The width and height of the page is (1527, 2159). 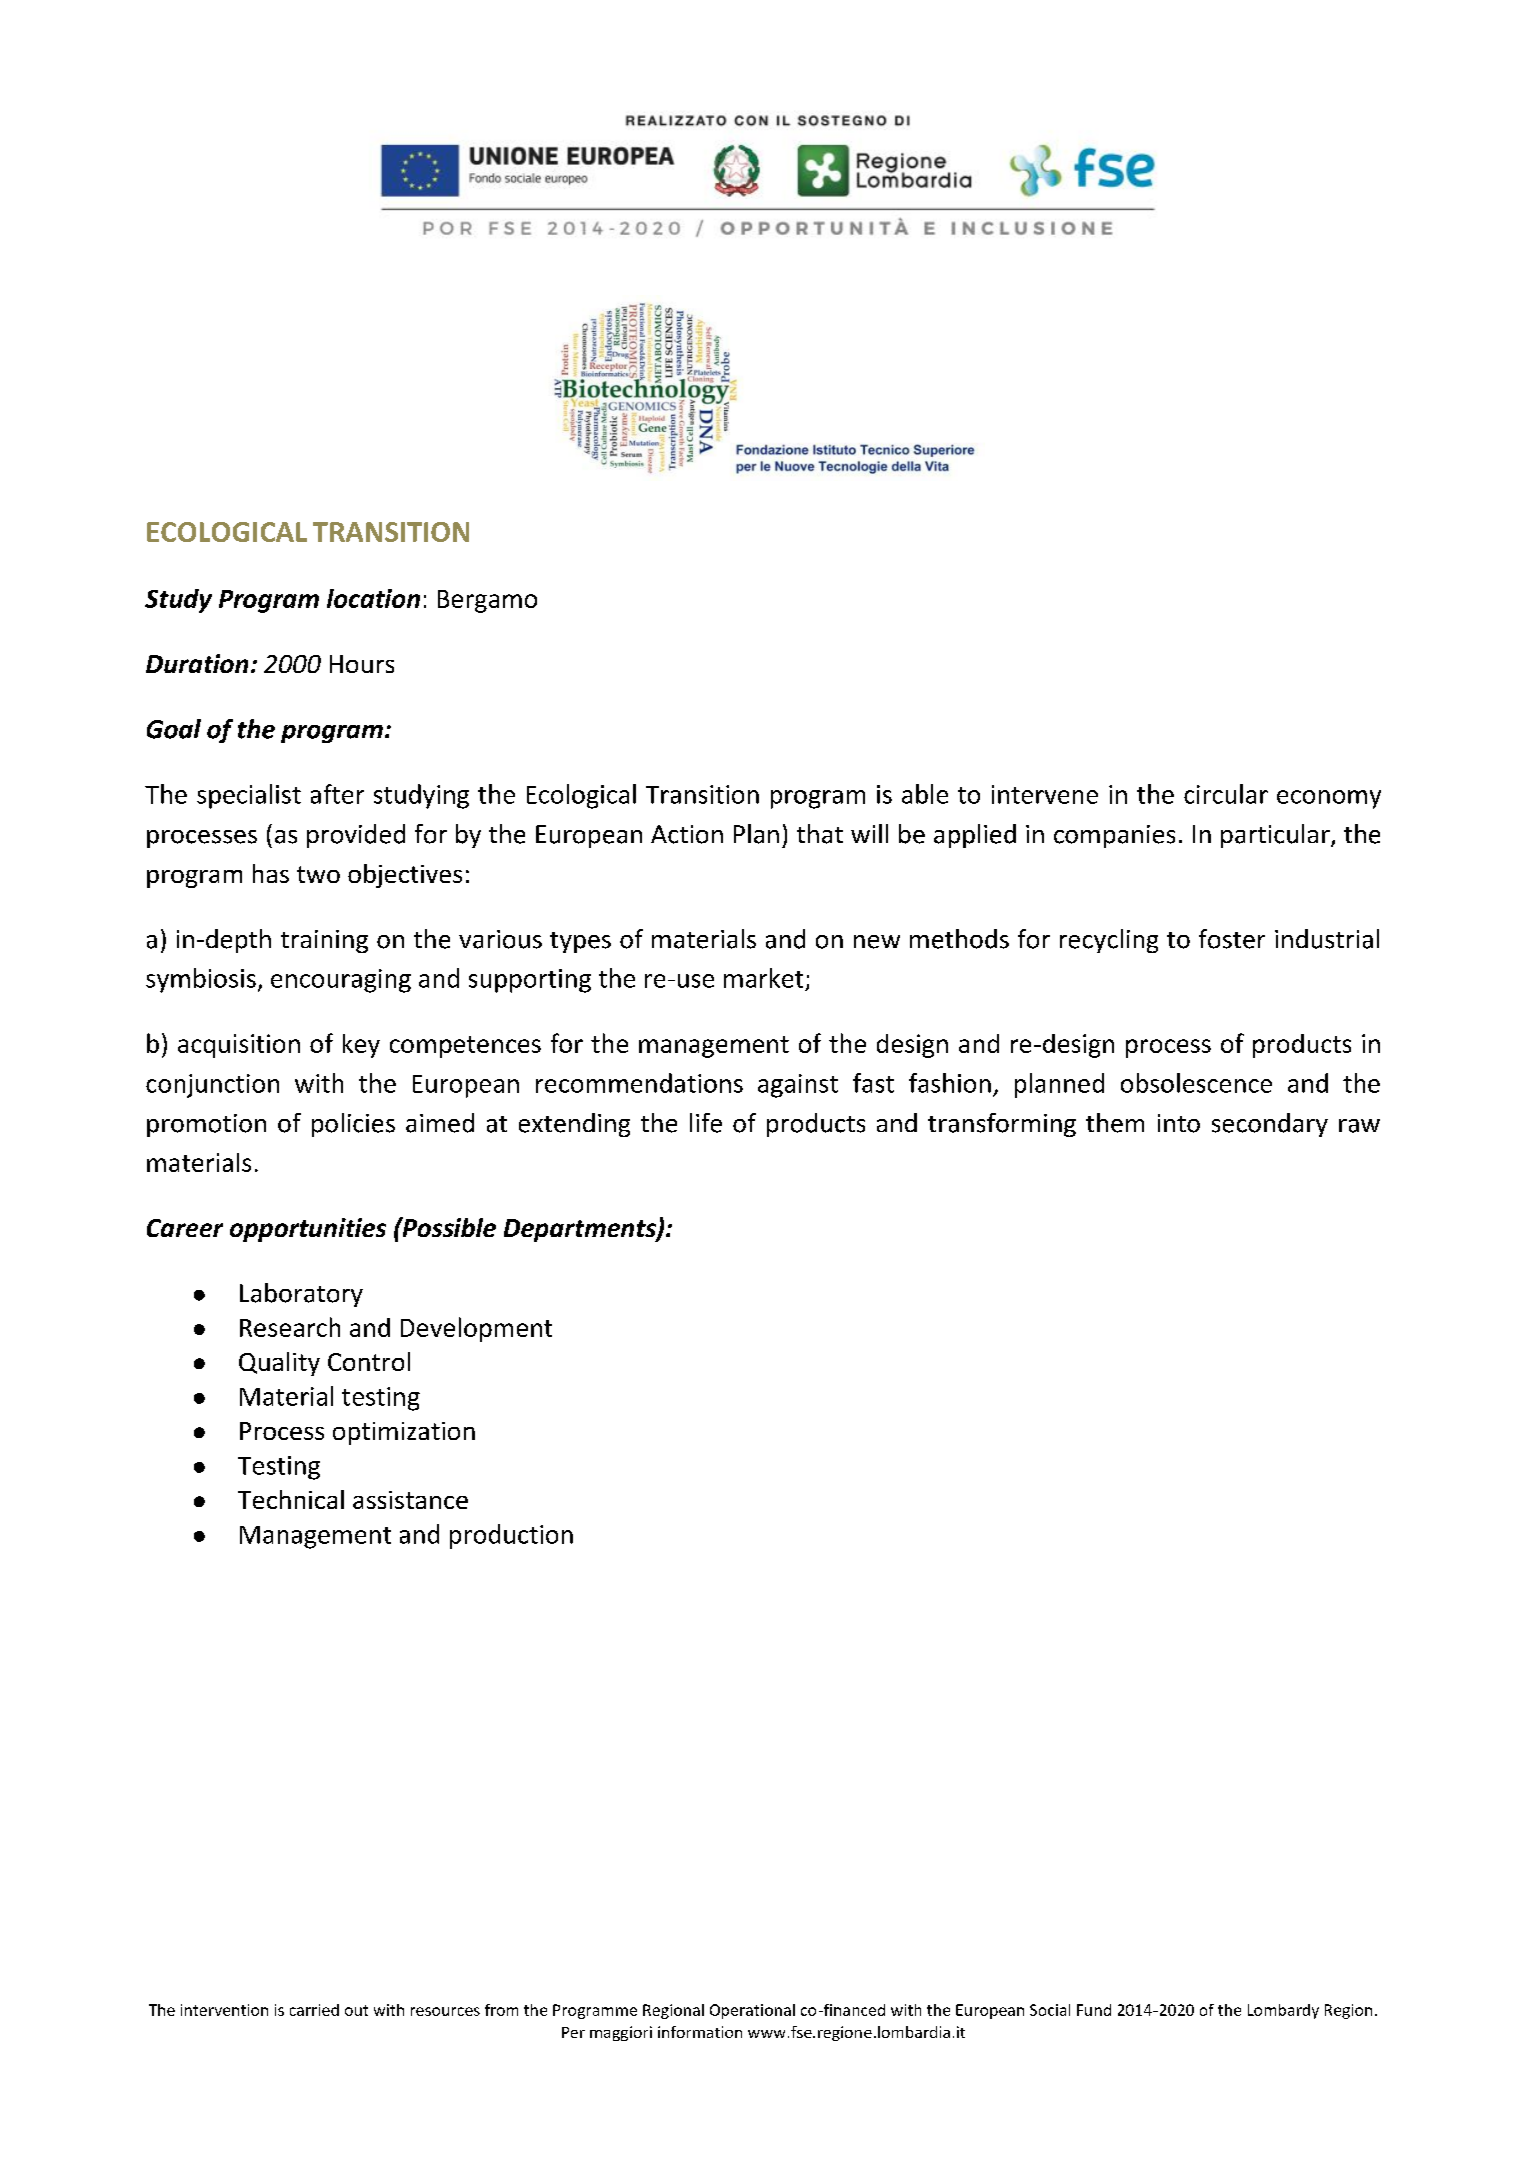 What do you see at coordinates (798, 1086) in the page?
I see `against` at bounding box center [798, 1086].
